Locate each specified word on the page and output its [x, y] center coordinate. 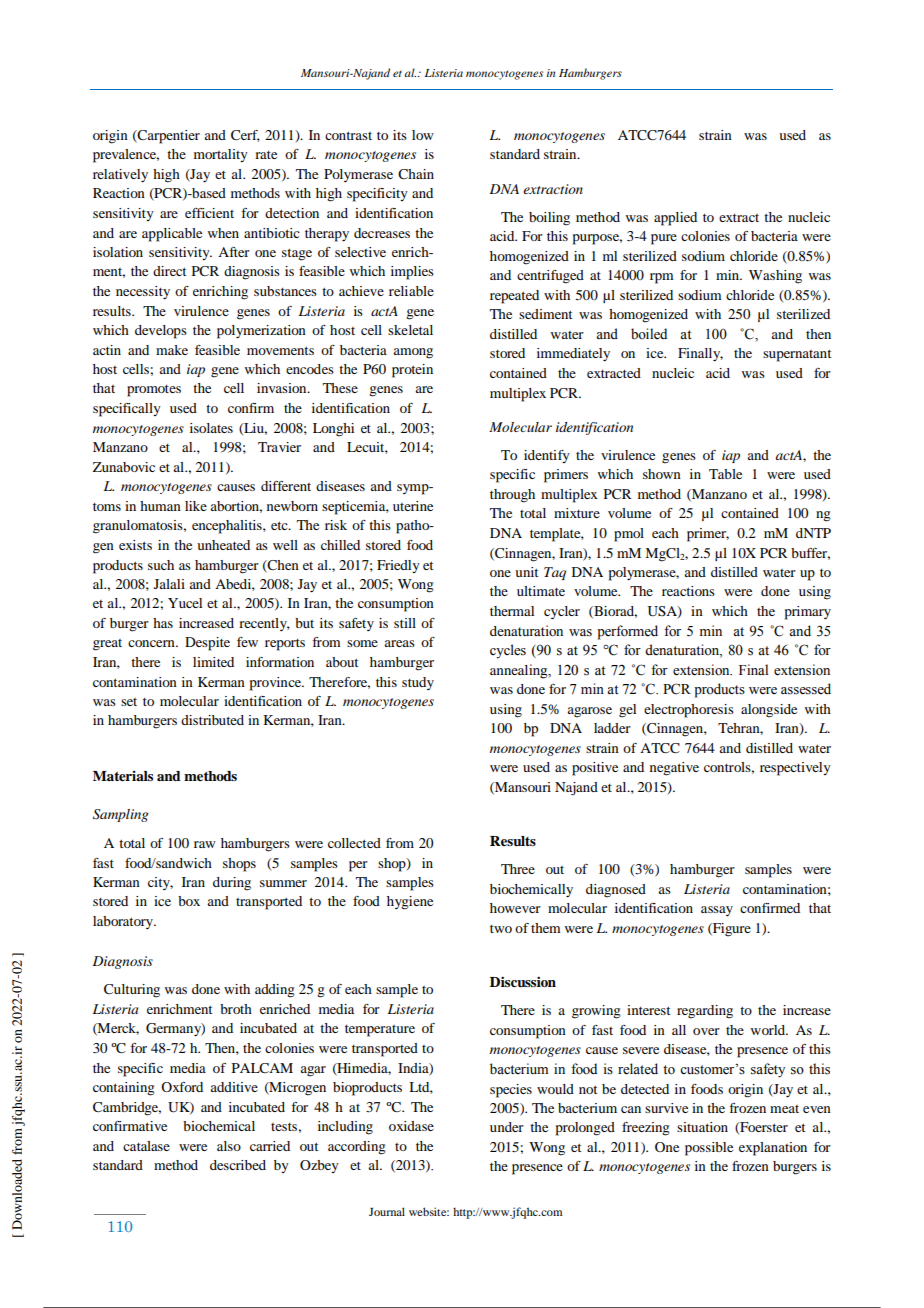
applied [675, 219]
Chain [416, 174]
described [238, 1165]
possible [709, 1149]
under [507, 1127]
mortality [221, 155]
